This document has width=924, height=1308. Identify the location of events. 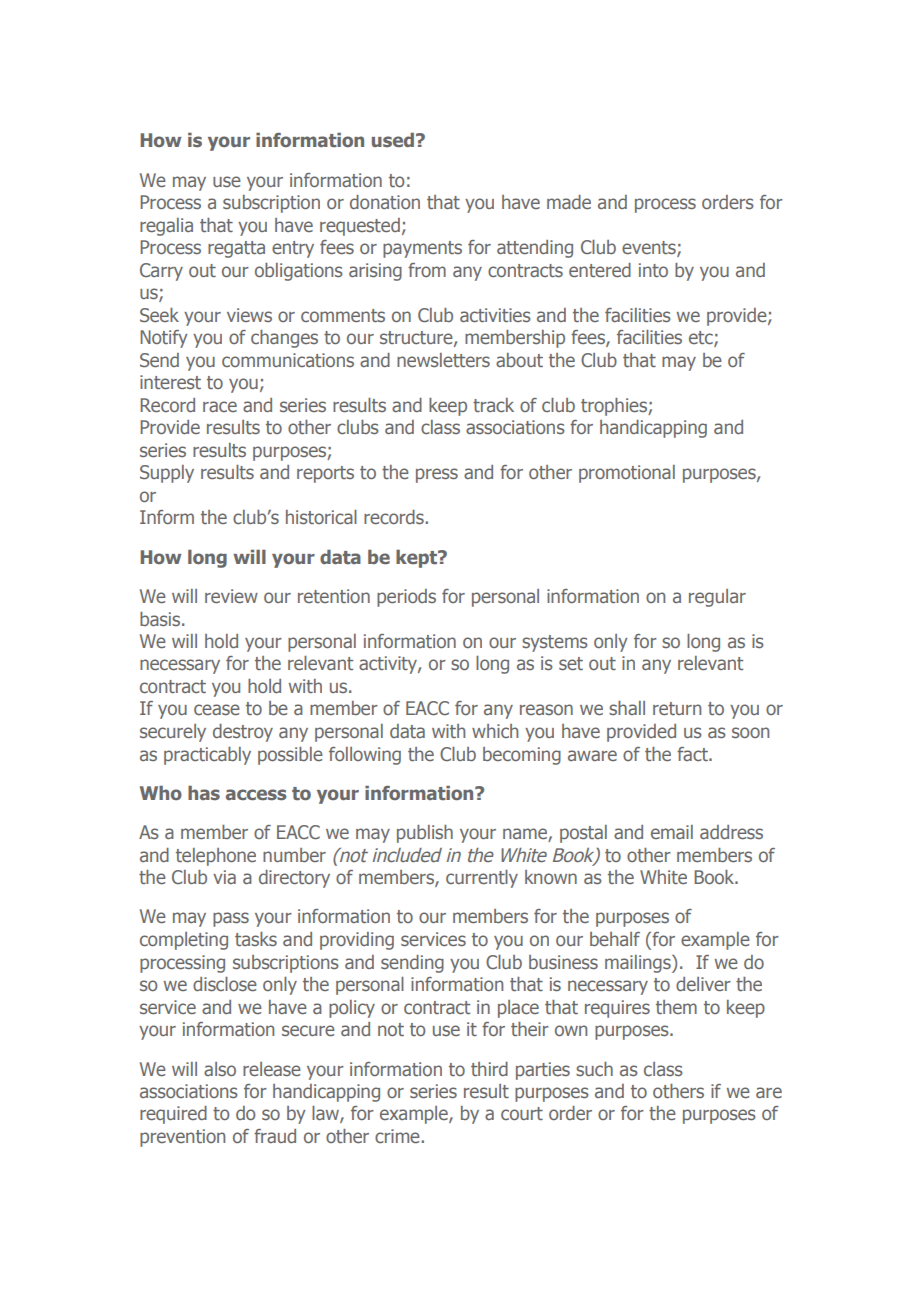
(650, 249).
